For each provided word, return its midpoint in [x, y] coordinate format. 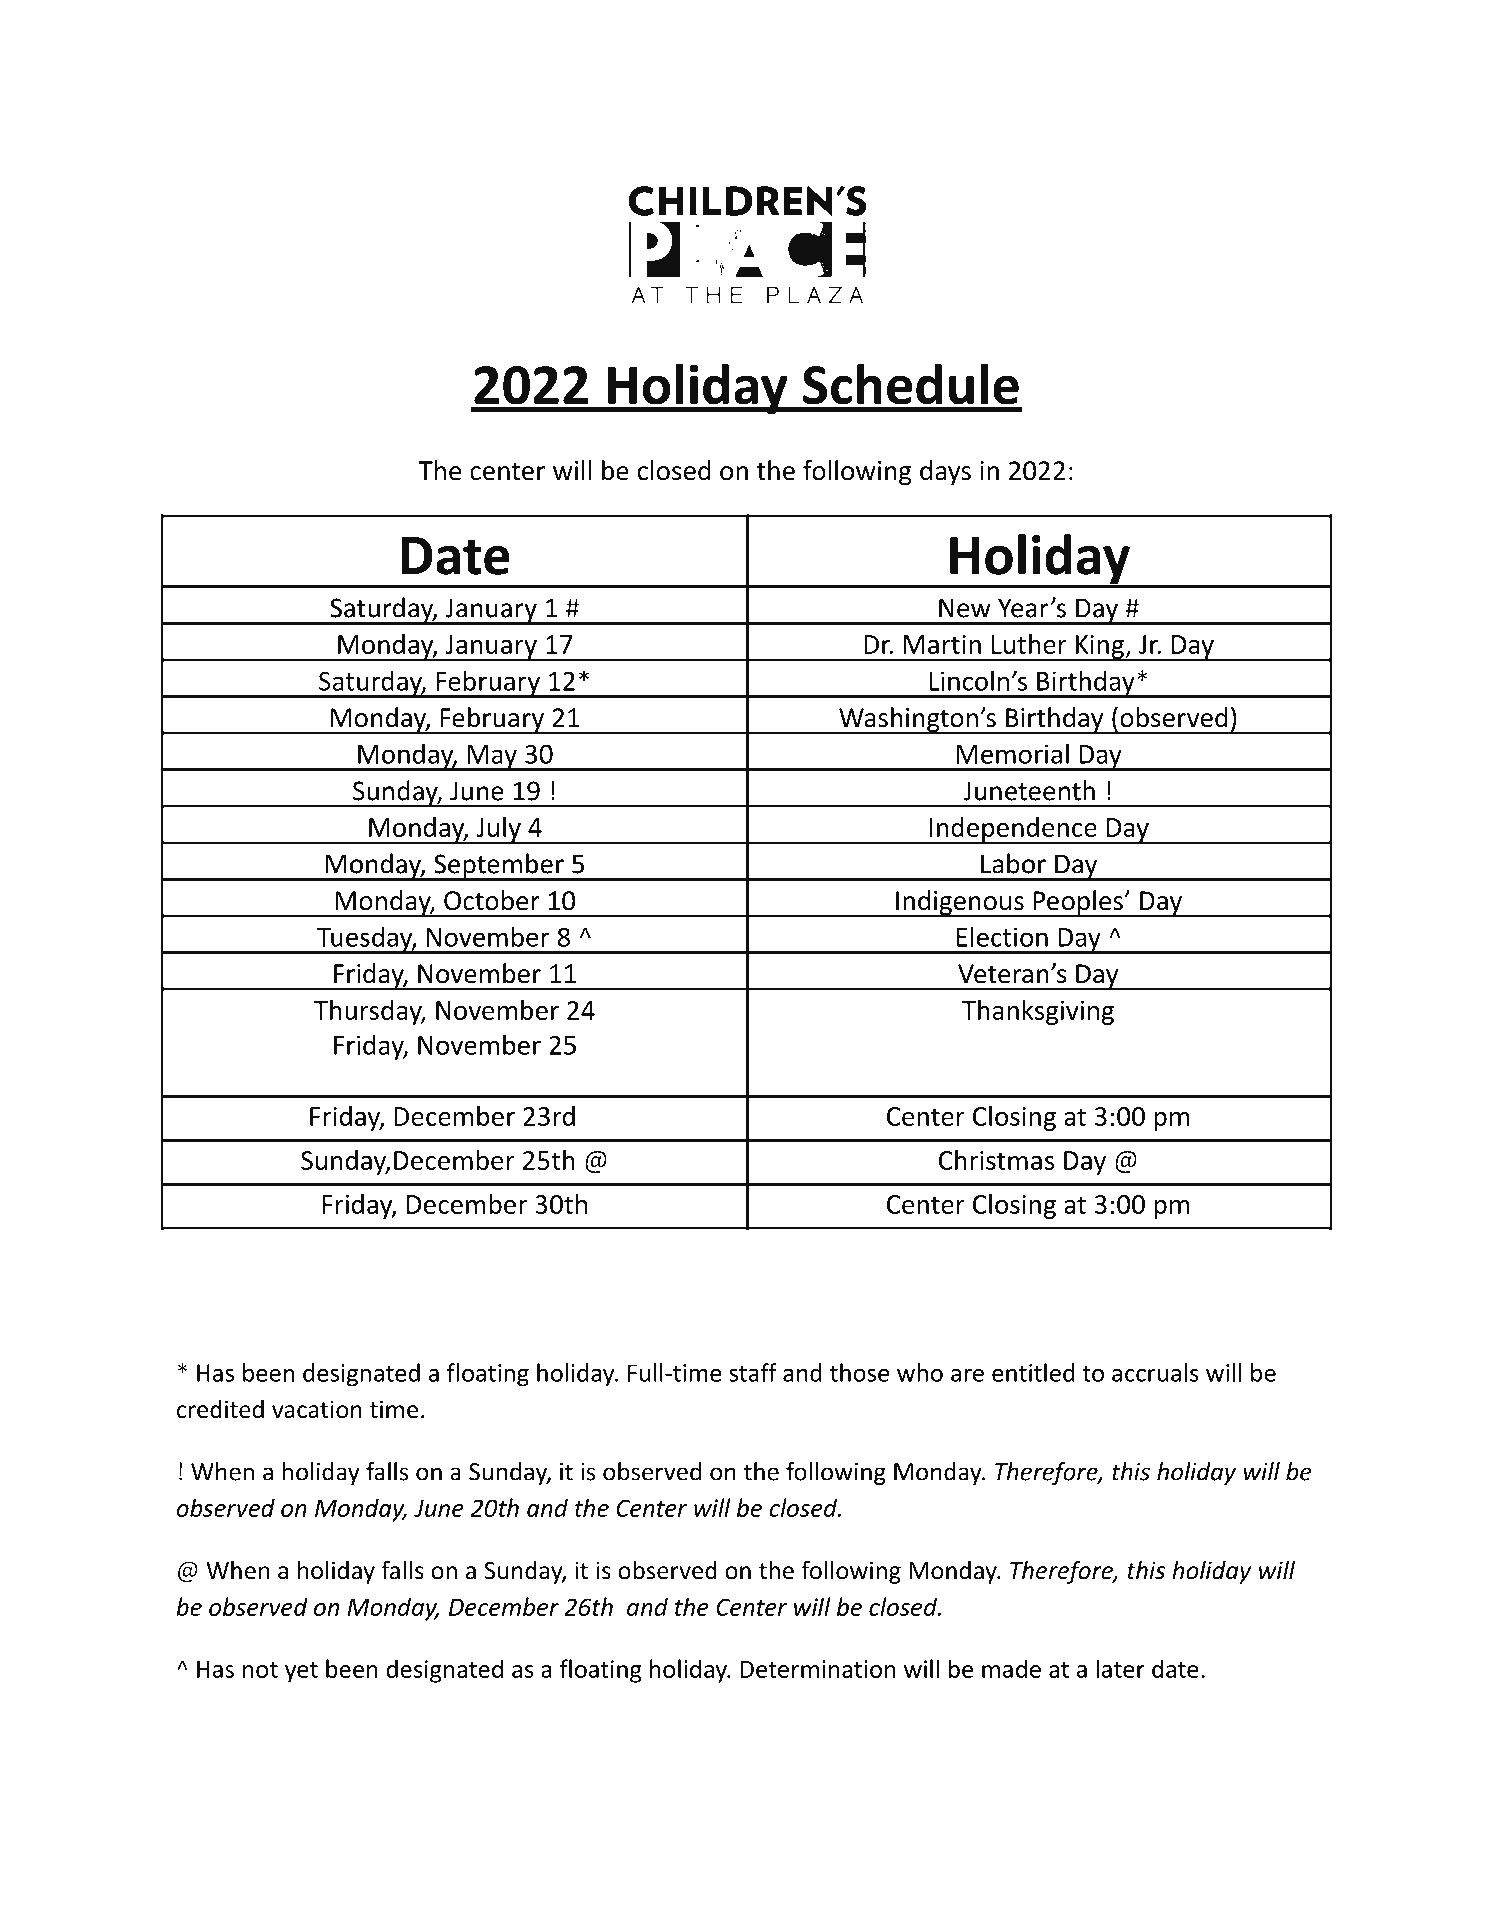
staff [753, 1372]
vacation [317, 1409]
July [498, 830]
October [492, 900]
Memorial [1013, 753]
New [965, 608]
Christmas [996, 1160]
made [1011, 1668]
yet [301, 1672]
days [945, 472]
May [492, 758]
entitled [1033, 1372]
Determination [817, 1669]
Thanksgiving [1038, 1012]
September [499, 867]
